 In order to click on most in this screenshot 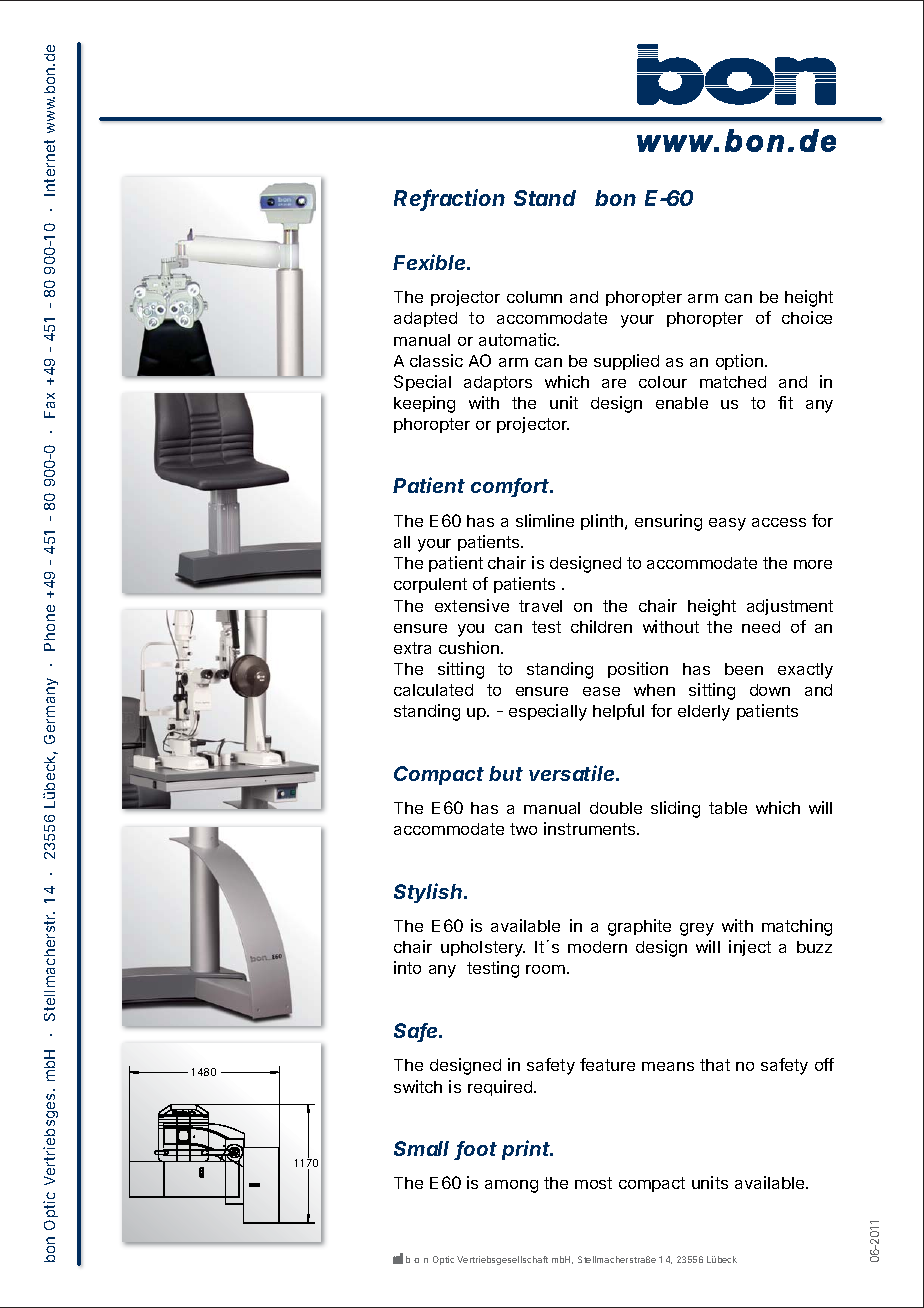, I will do `click(593, 1183)`.
